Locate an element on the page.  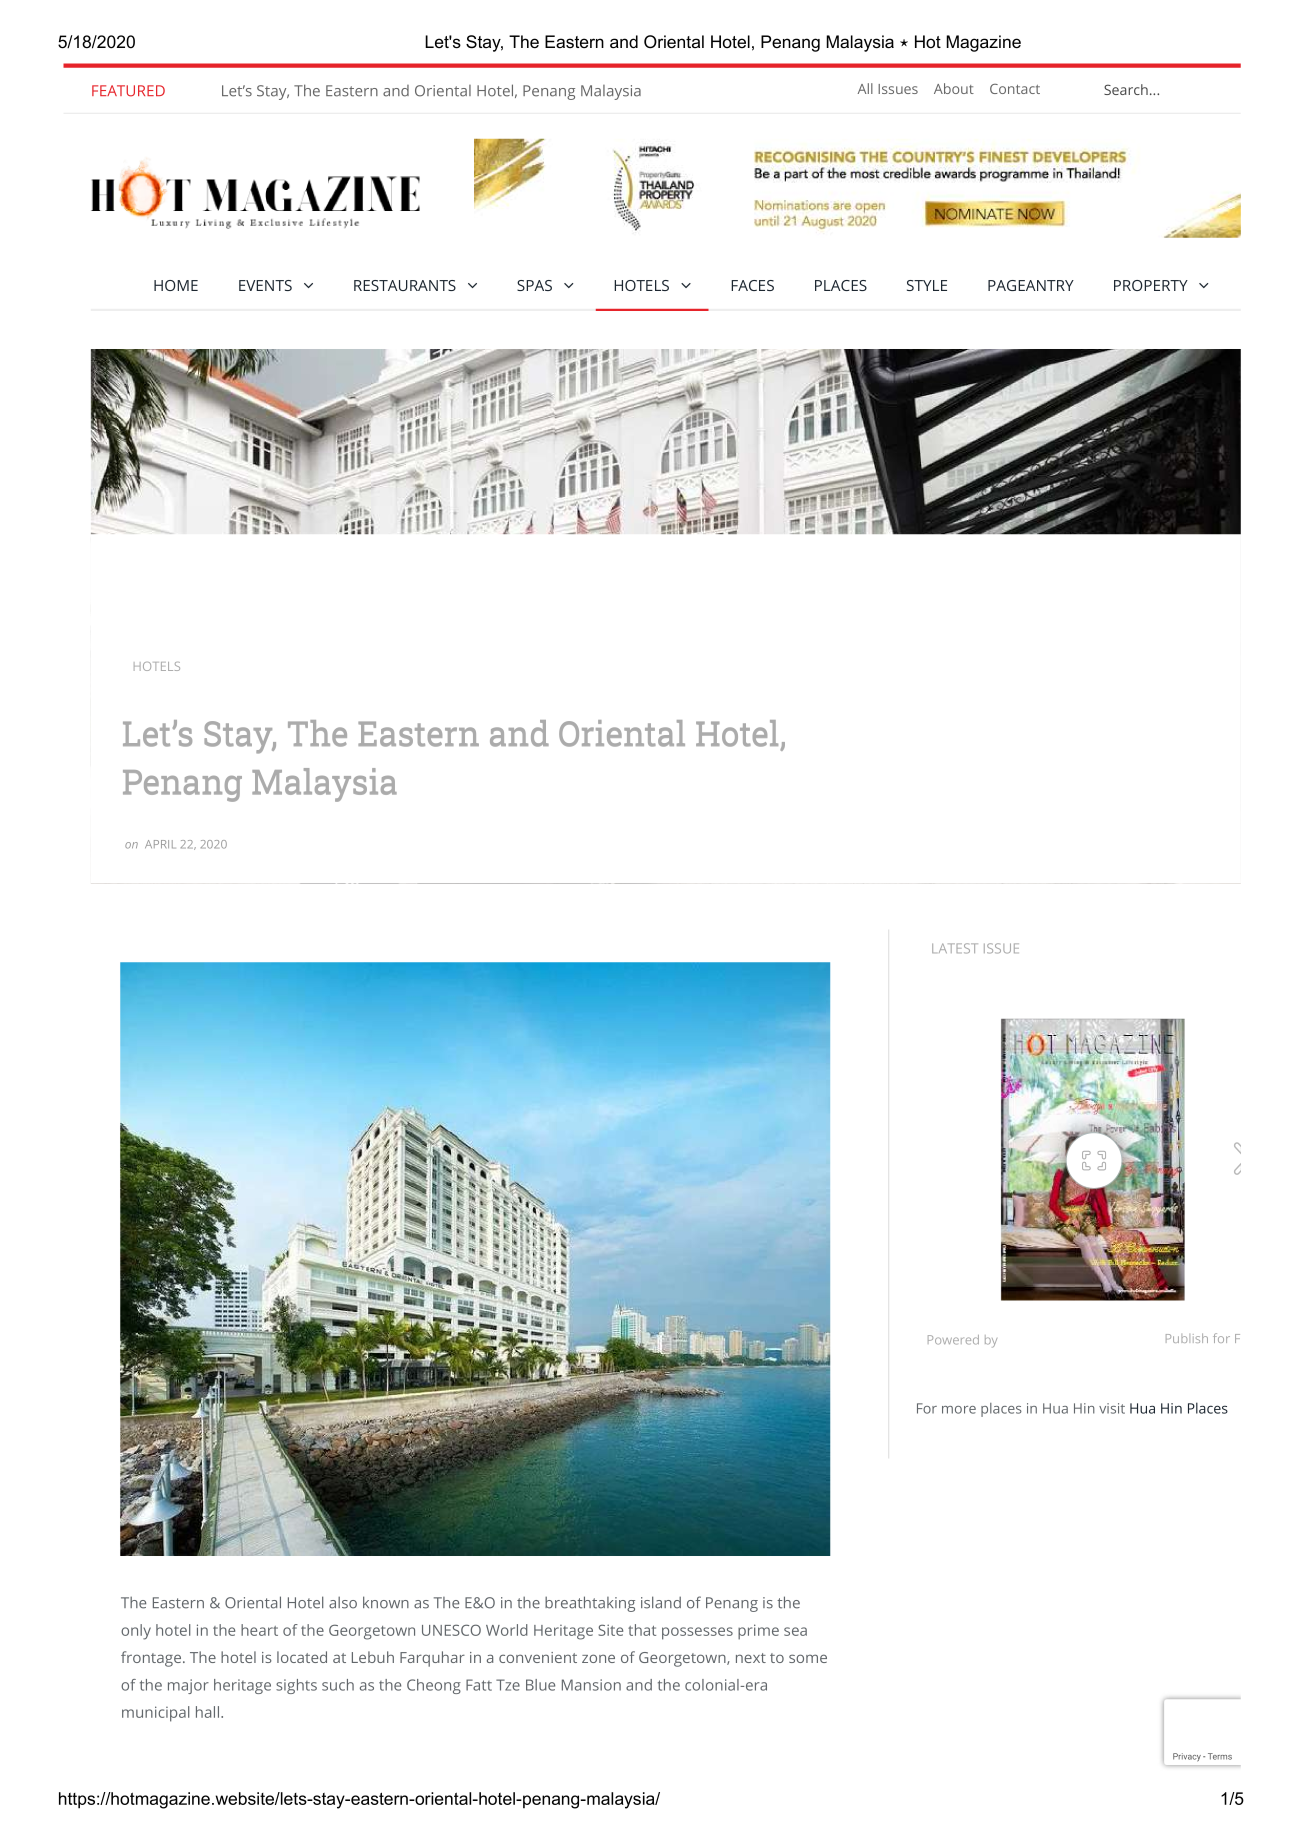
APRIL is located at coordinates (160, 844).
